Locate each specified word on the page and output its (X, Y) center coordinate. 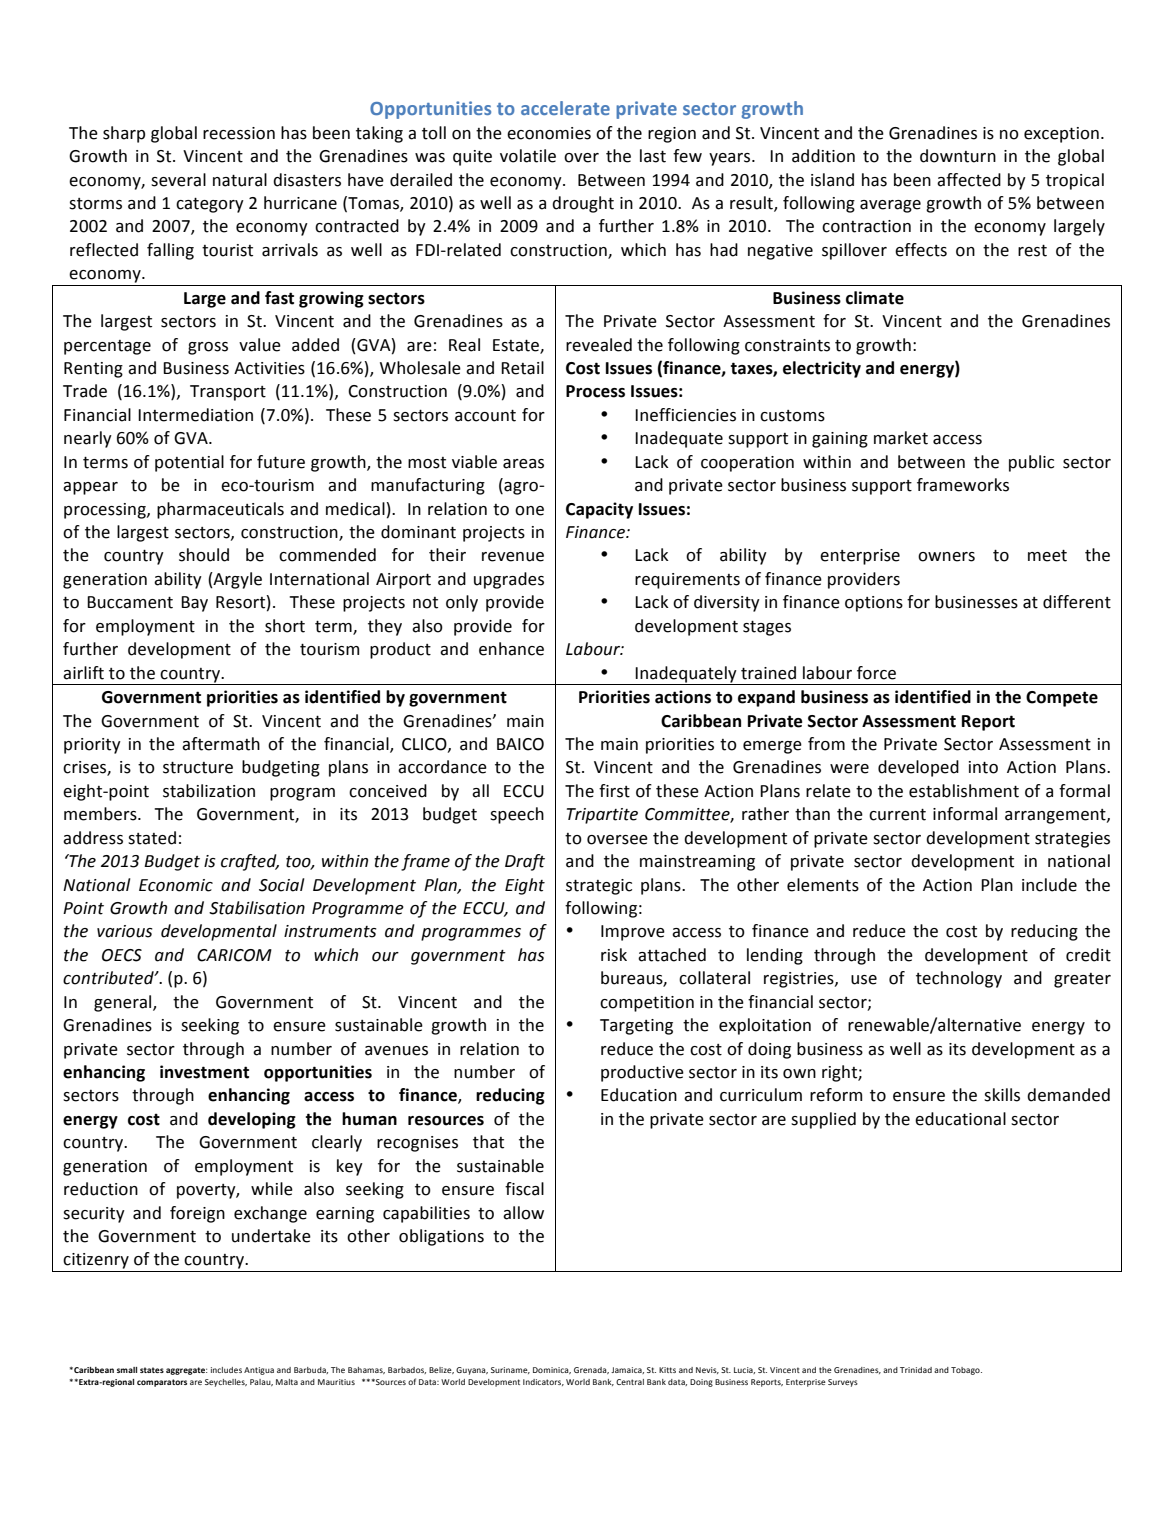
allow (523, 1213)
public (1031, 463)
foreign (197, 1214)
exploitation (765, 1026)
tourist (227, 250)
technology (959, 979)
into (983, 767)
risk (614, 955)
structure (198, 768)
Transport (228, 393)
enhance (511, 649)
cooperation (747, 464)
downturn (958, 156)
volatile (528, 156)
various (125, 931)
